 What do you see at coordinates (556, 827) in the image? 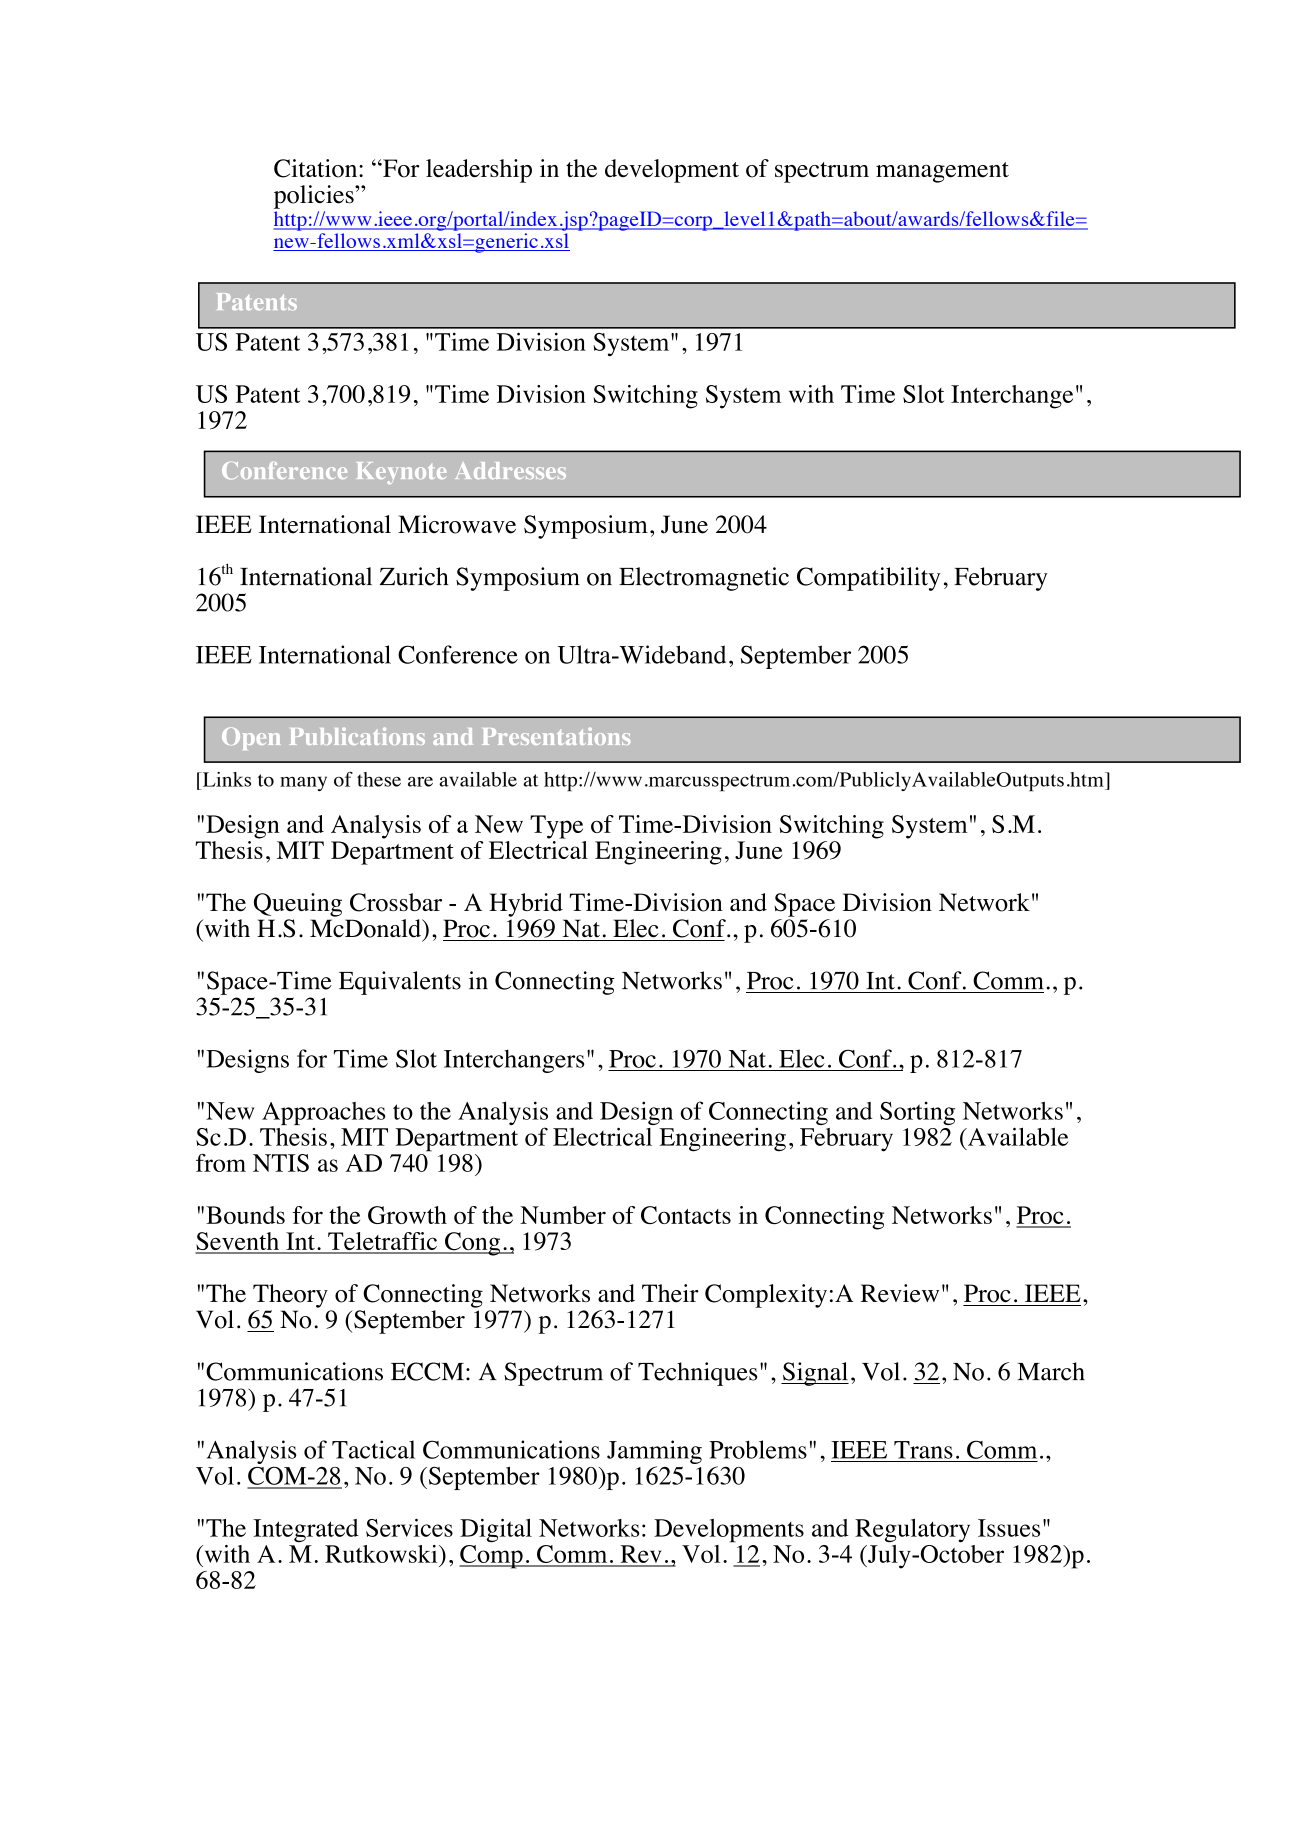
I see `Type` at bounding box center [556, 827].
